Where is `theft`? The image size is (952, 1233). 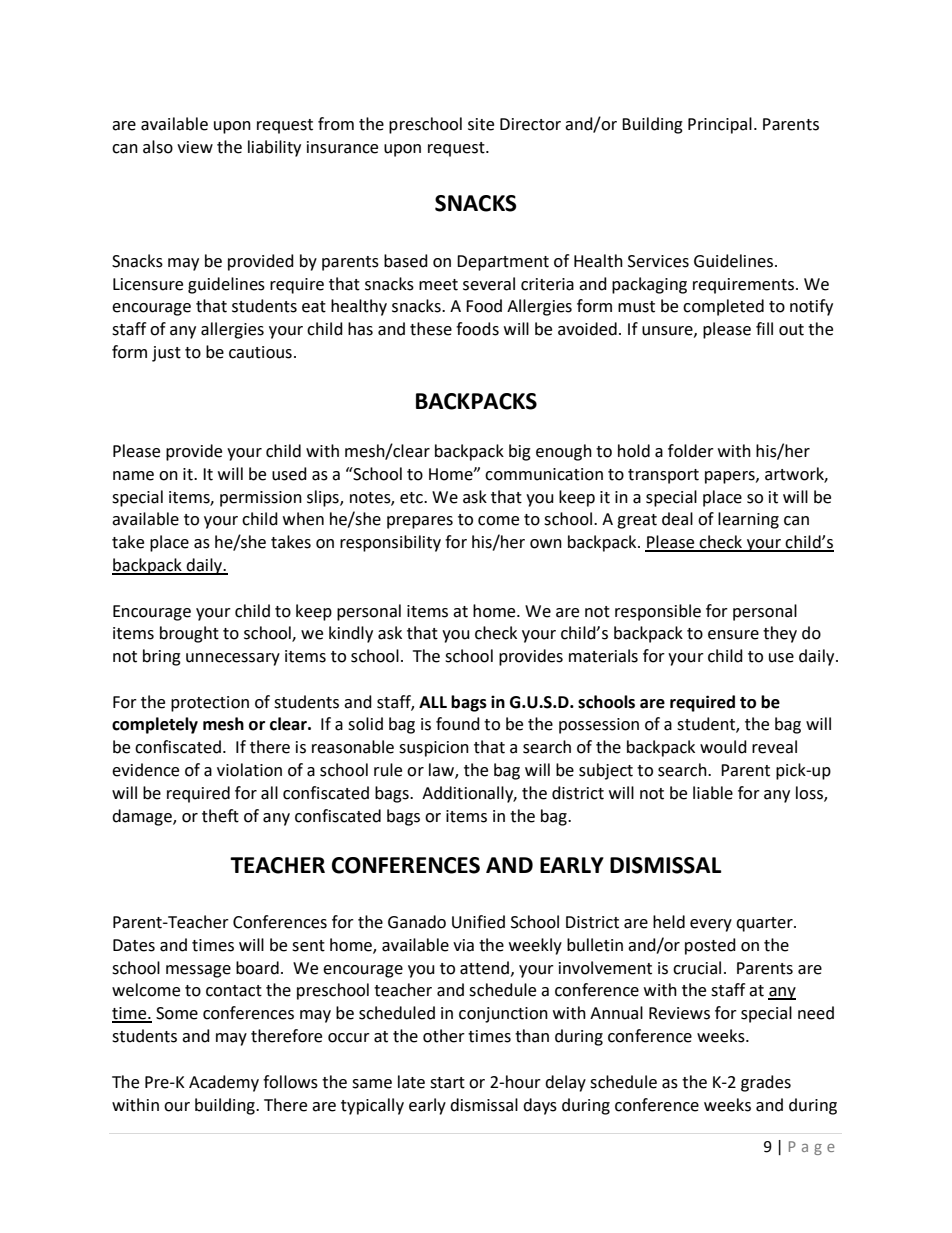
theft is located at coordinates (220, 816).
